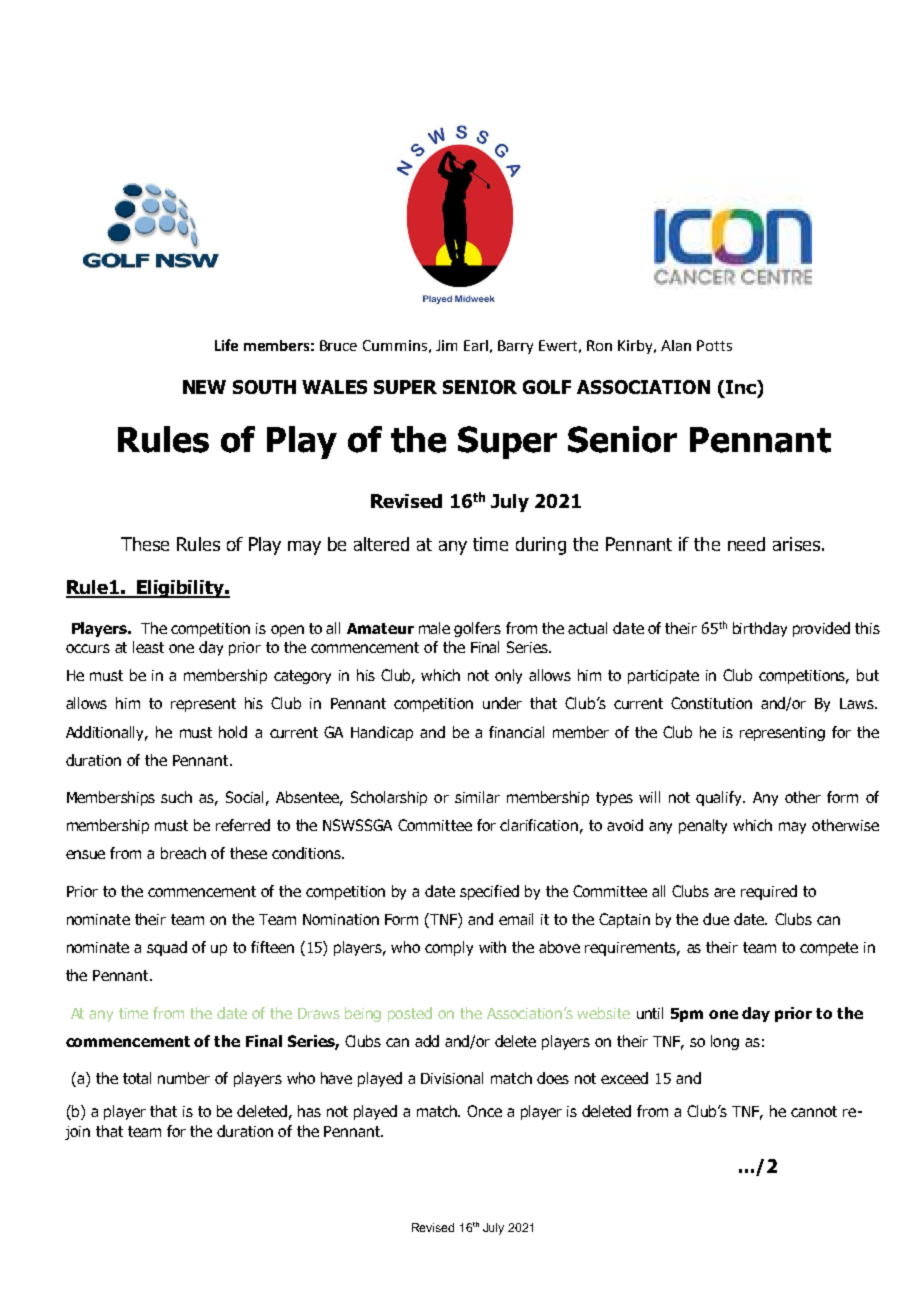 The image size is (924, 1308). Describe the element at coordinates (287, 631) in the document. I see `open` at that location.
